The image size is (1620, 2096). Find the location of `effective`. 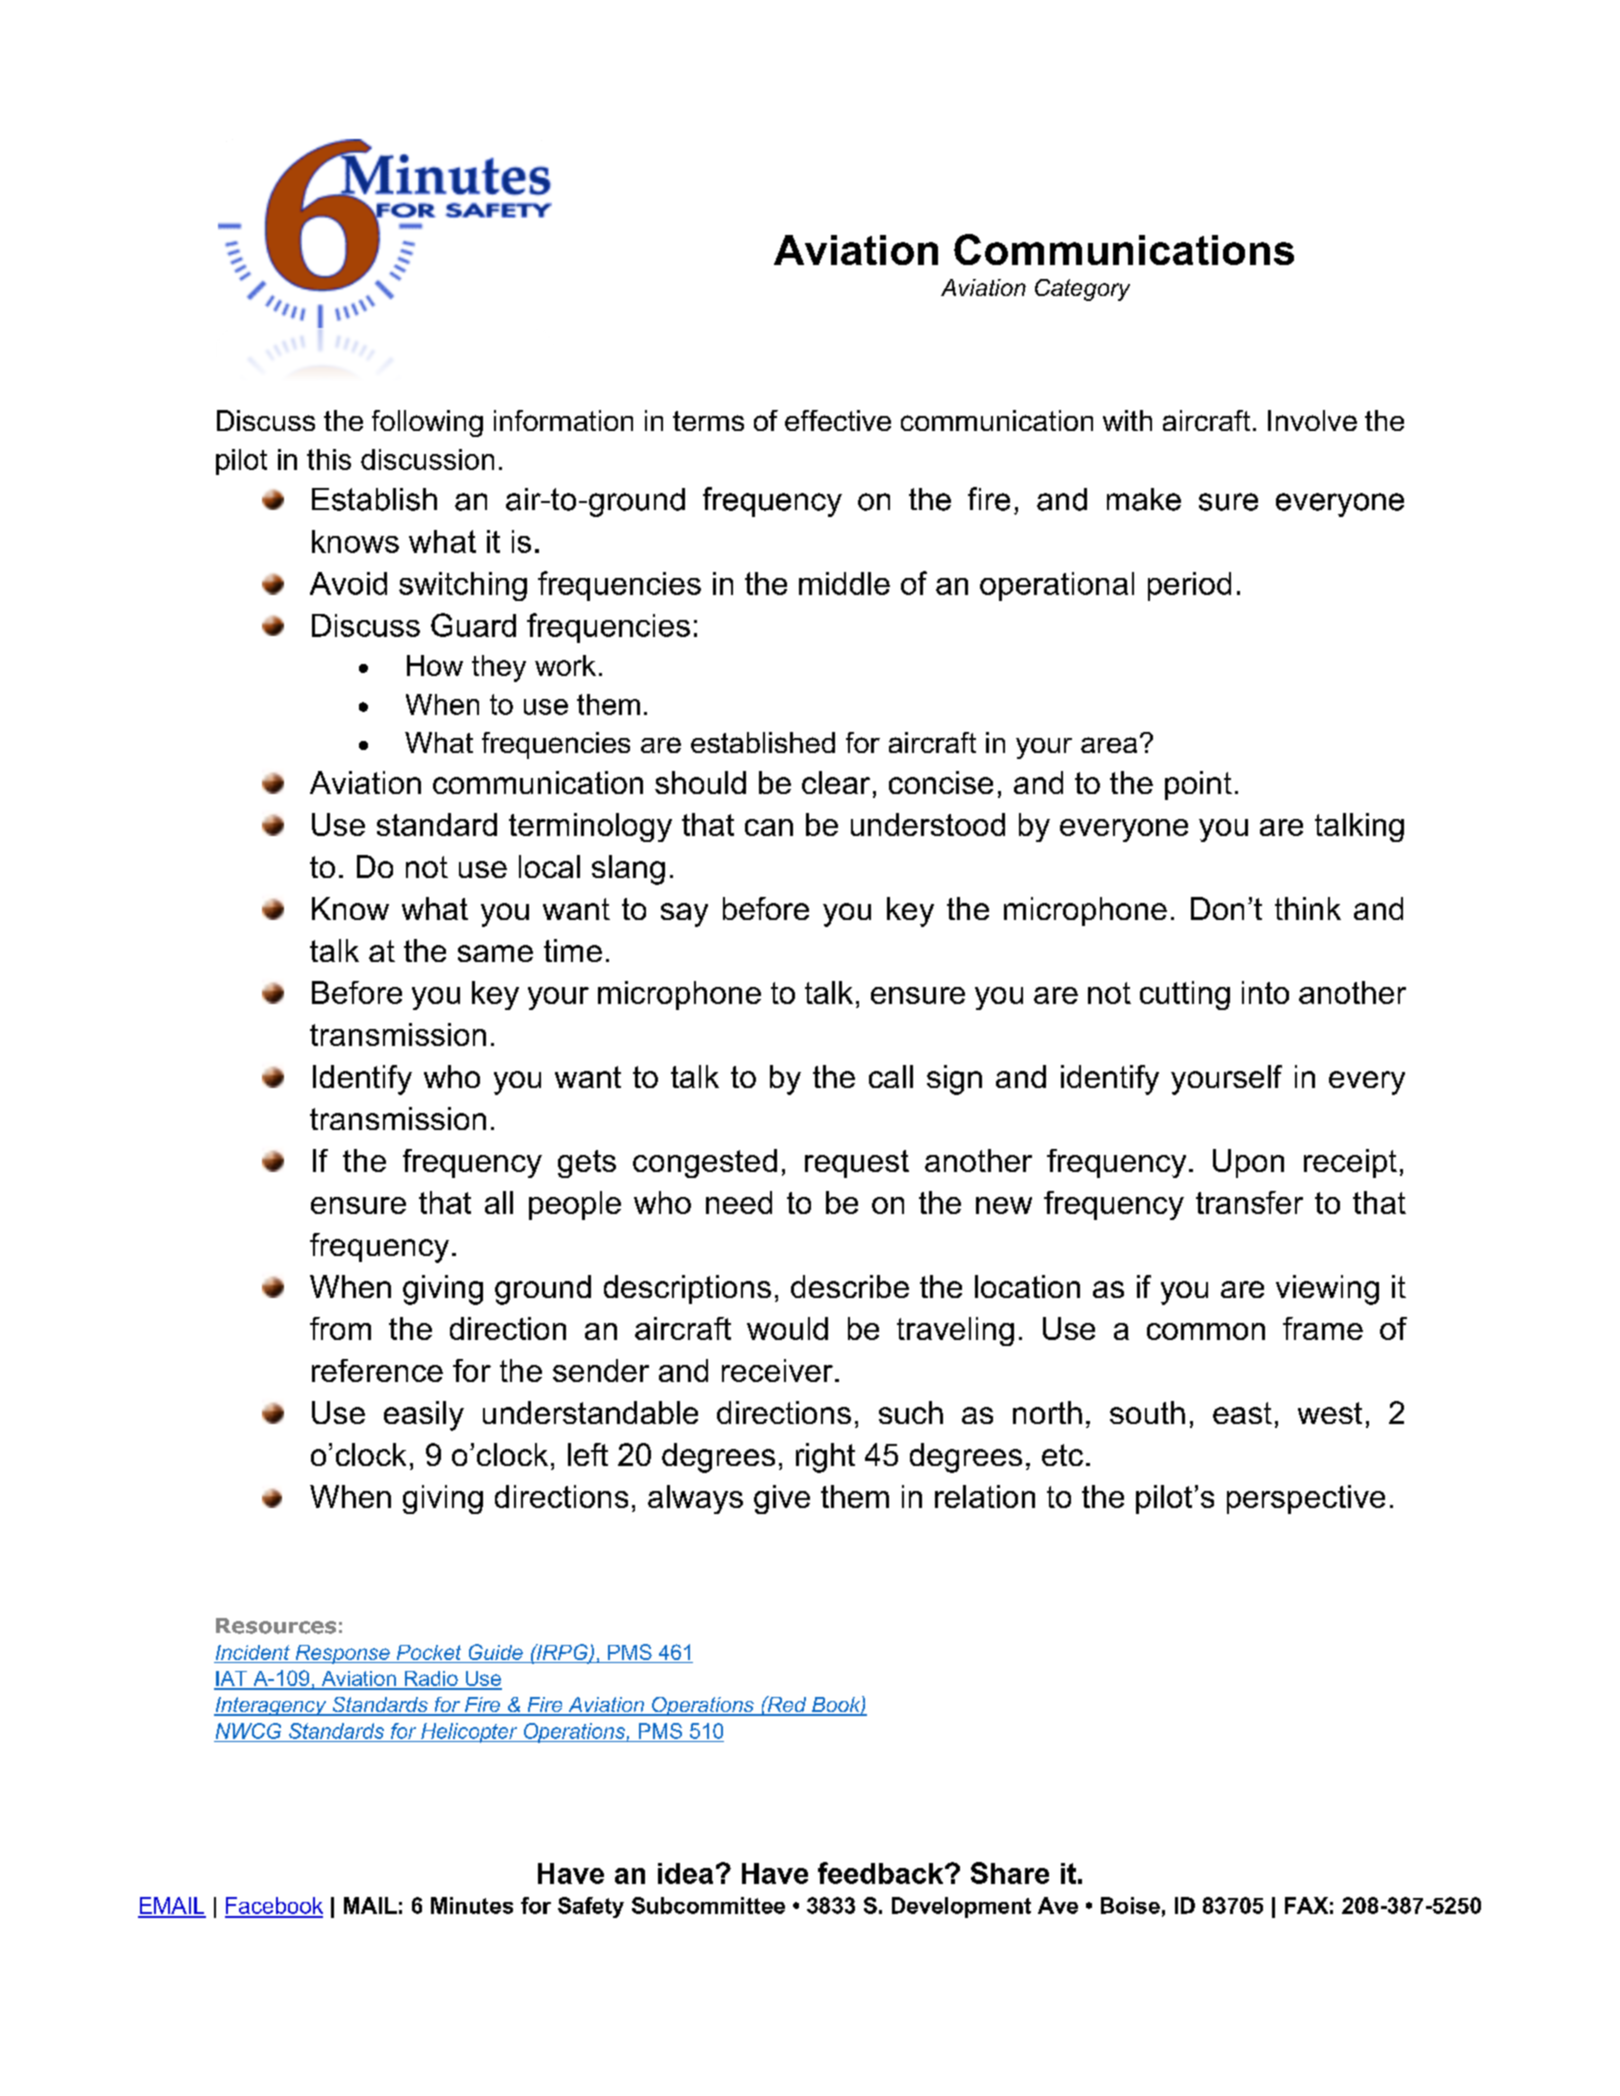

effective is located at coordinates (838, 420).
